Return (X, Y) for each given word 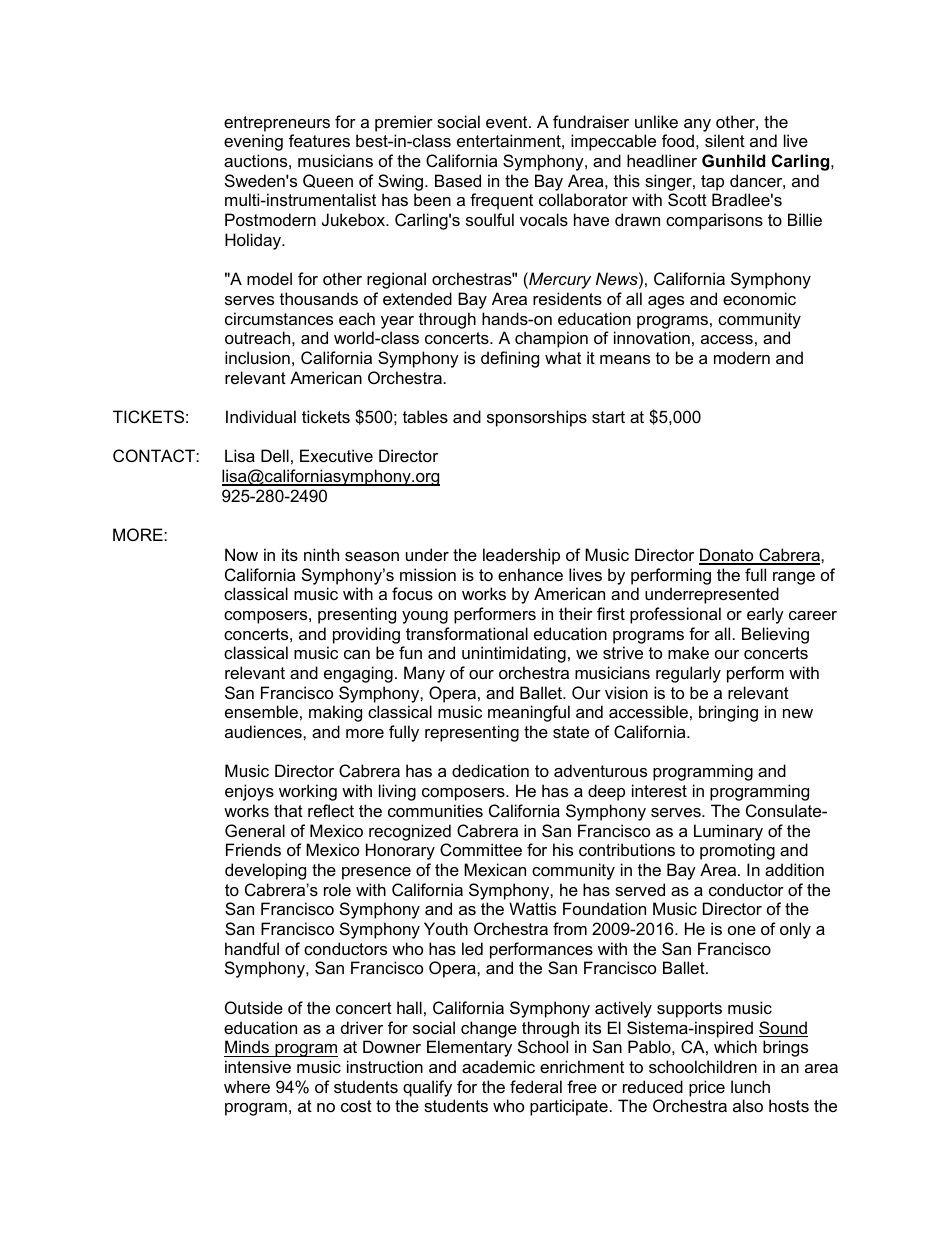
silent (725, 140)
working (308, 792)
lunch (750, 1086)
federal (536, 1086)
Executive (336, 455)
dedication (490, 770)
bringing (728, 713)
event (508, 122)
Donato (727, 556)
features (319, 140)
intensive (258, 1066)
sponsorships (537, 418)
